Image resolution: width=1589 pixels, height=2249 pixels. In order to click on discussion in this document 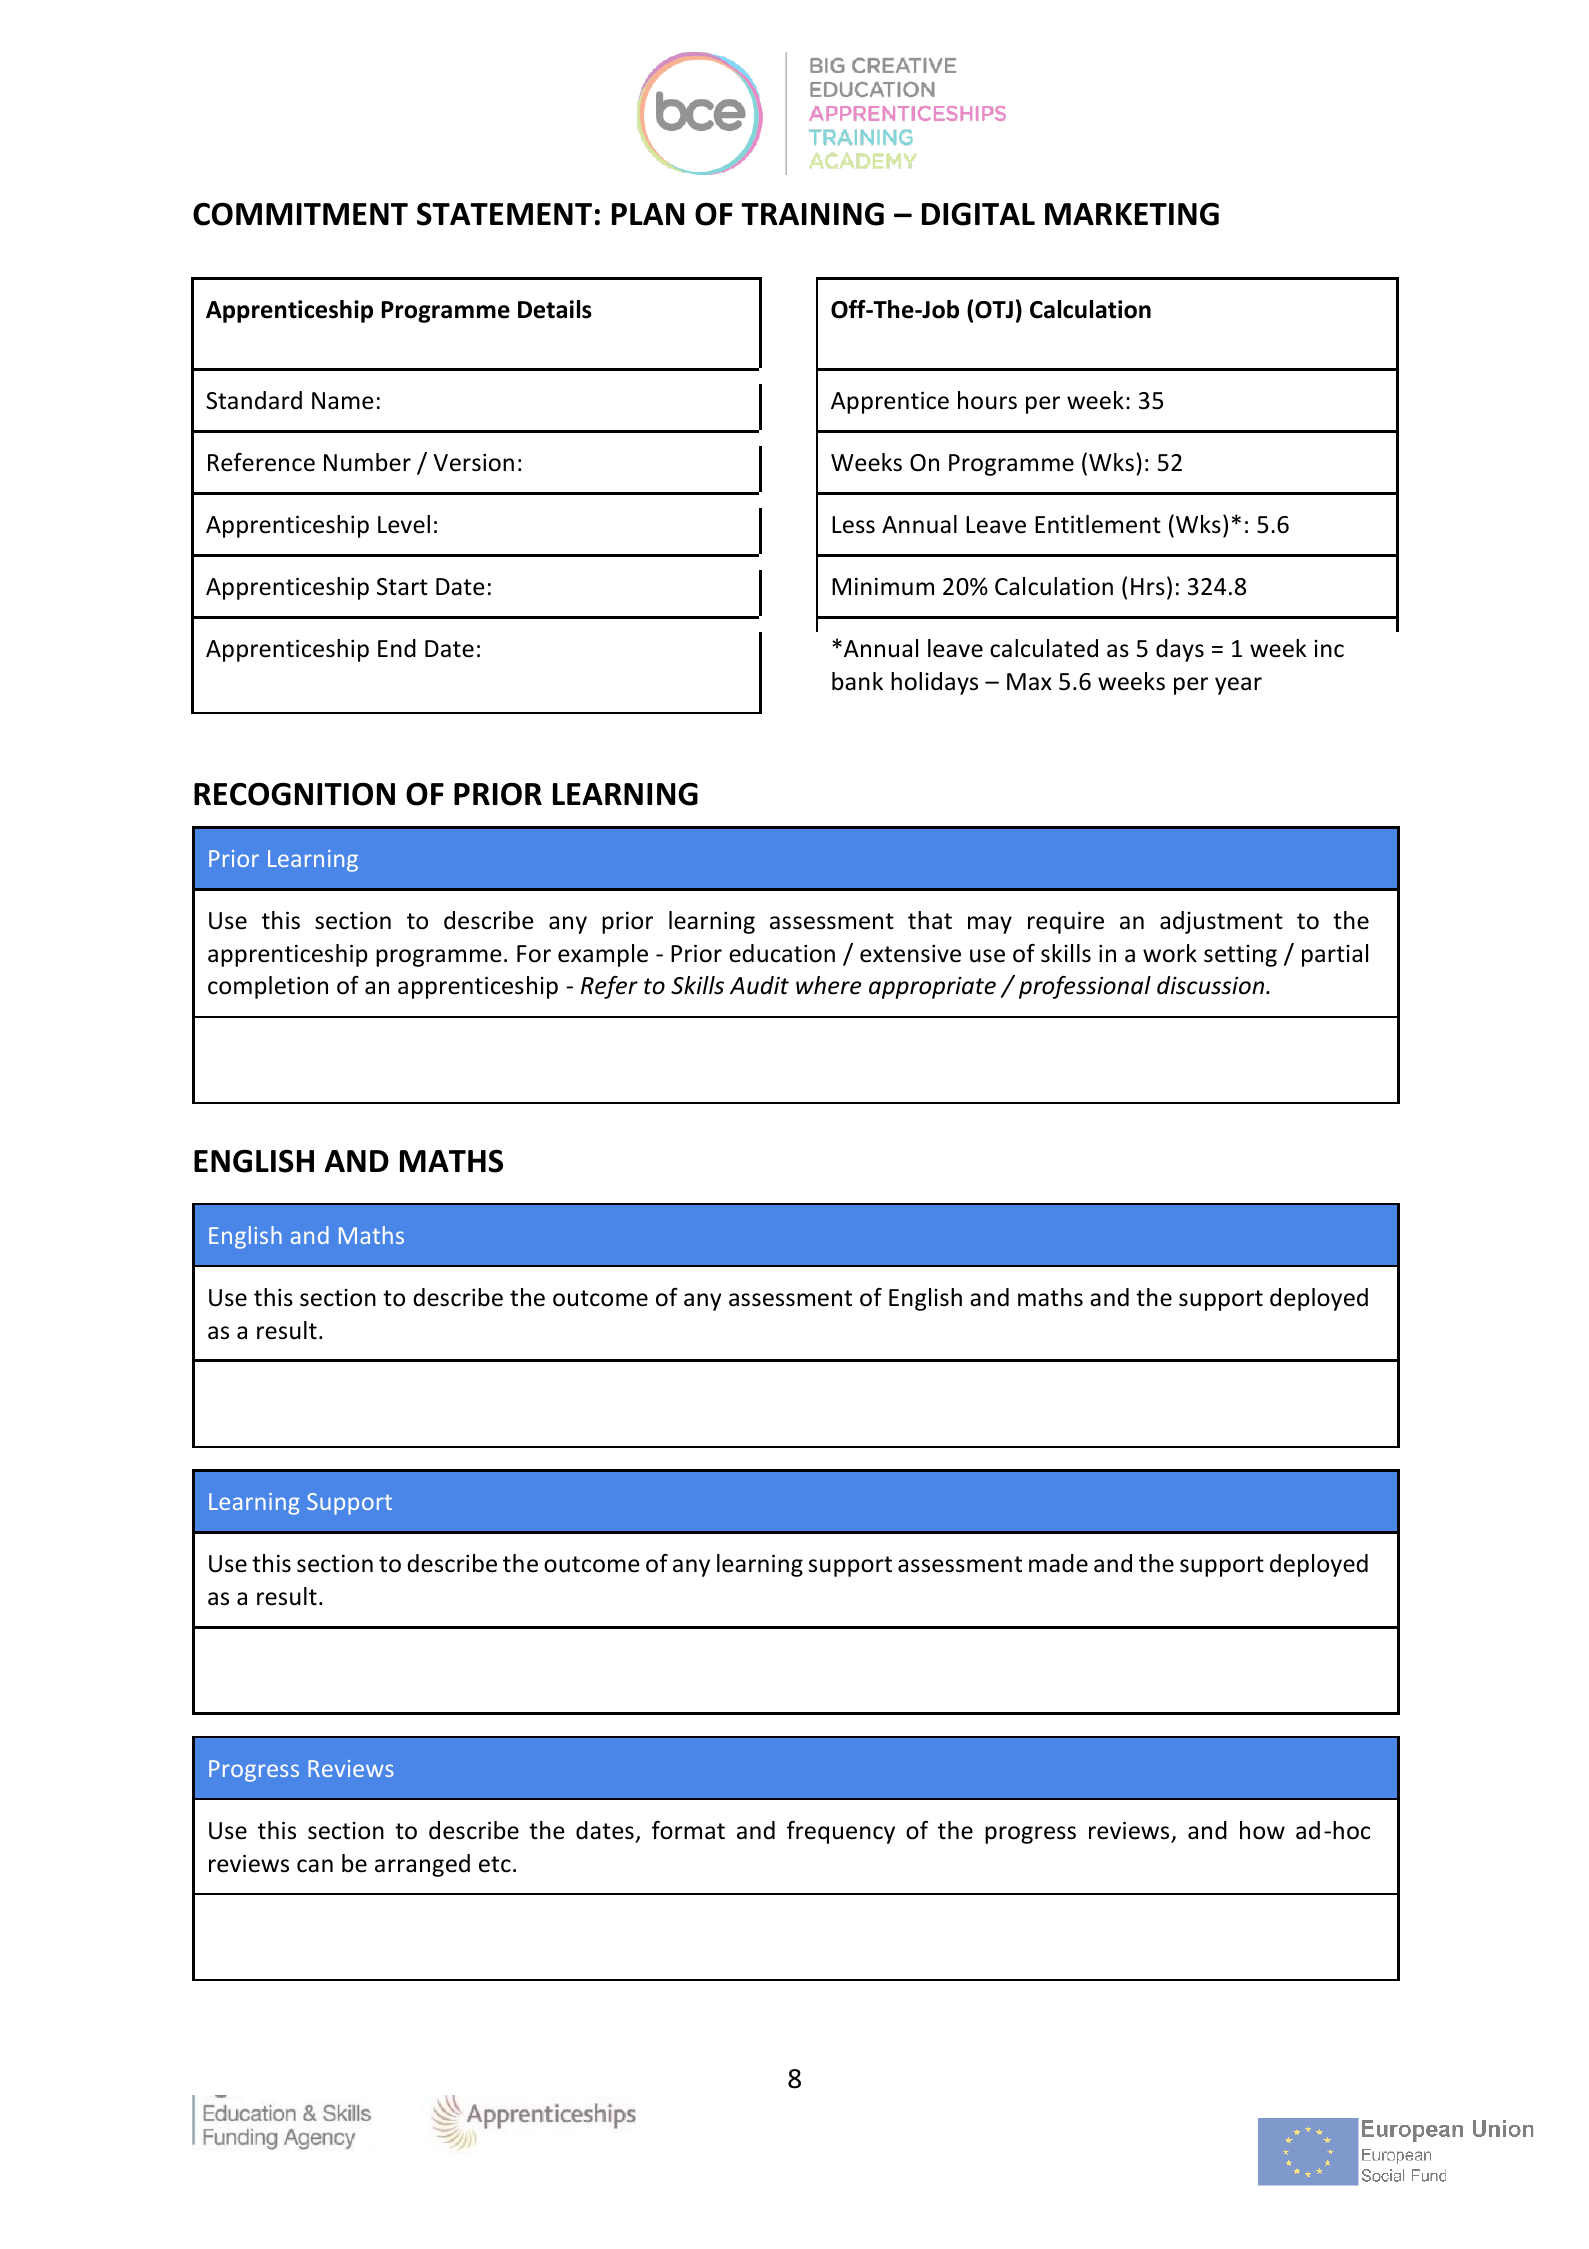, I will do `click(1210, 985)`.
